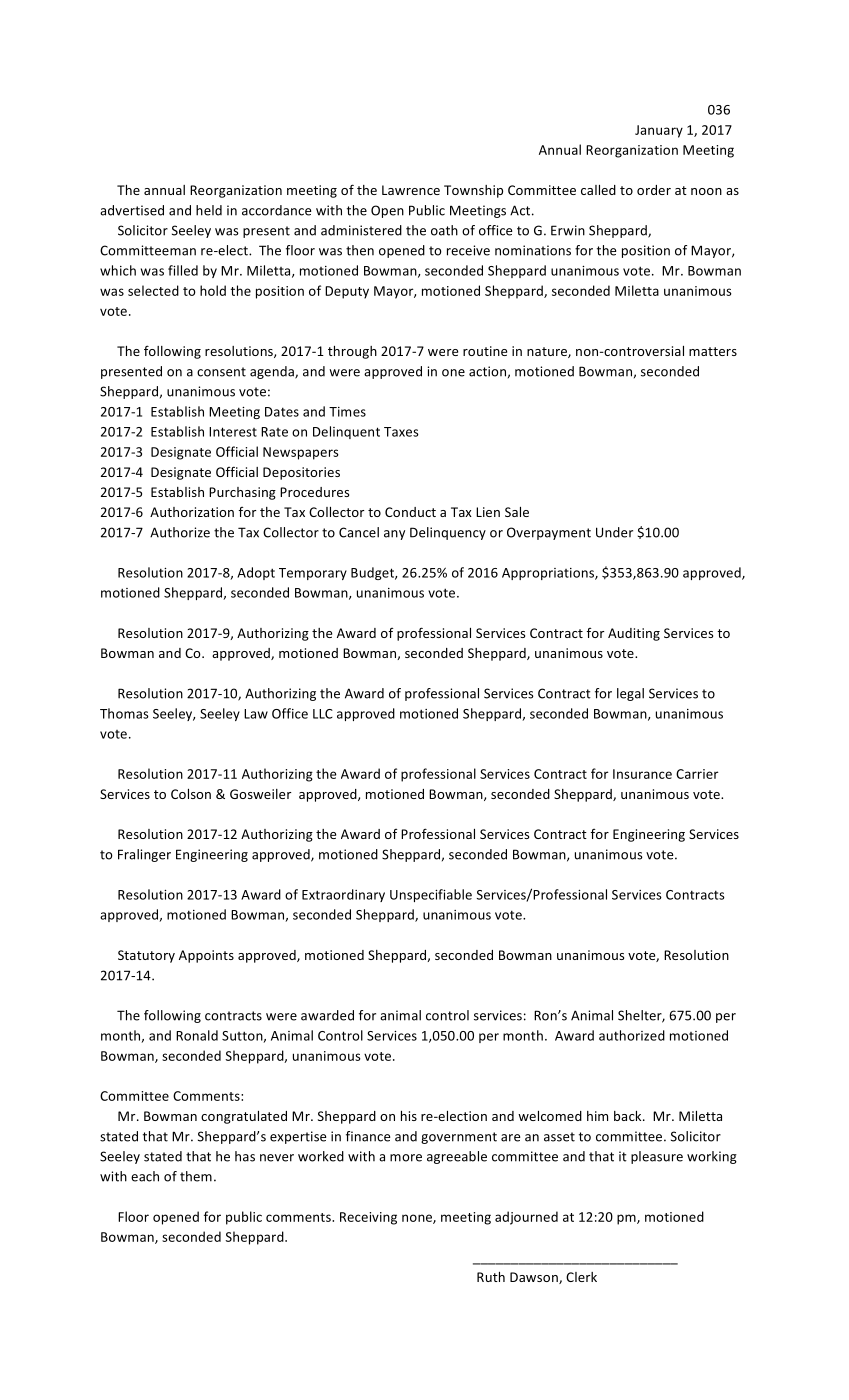 This document has width=849, height=1400. I want to click on order, so click(654, 190).
